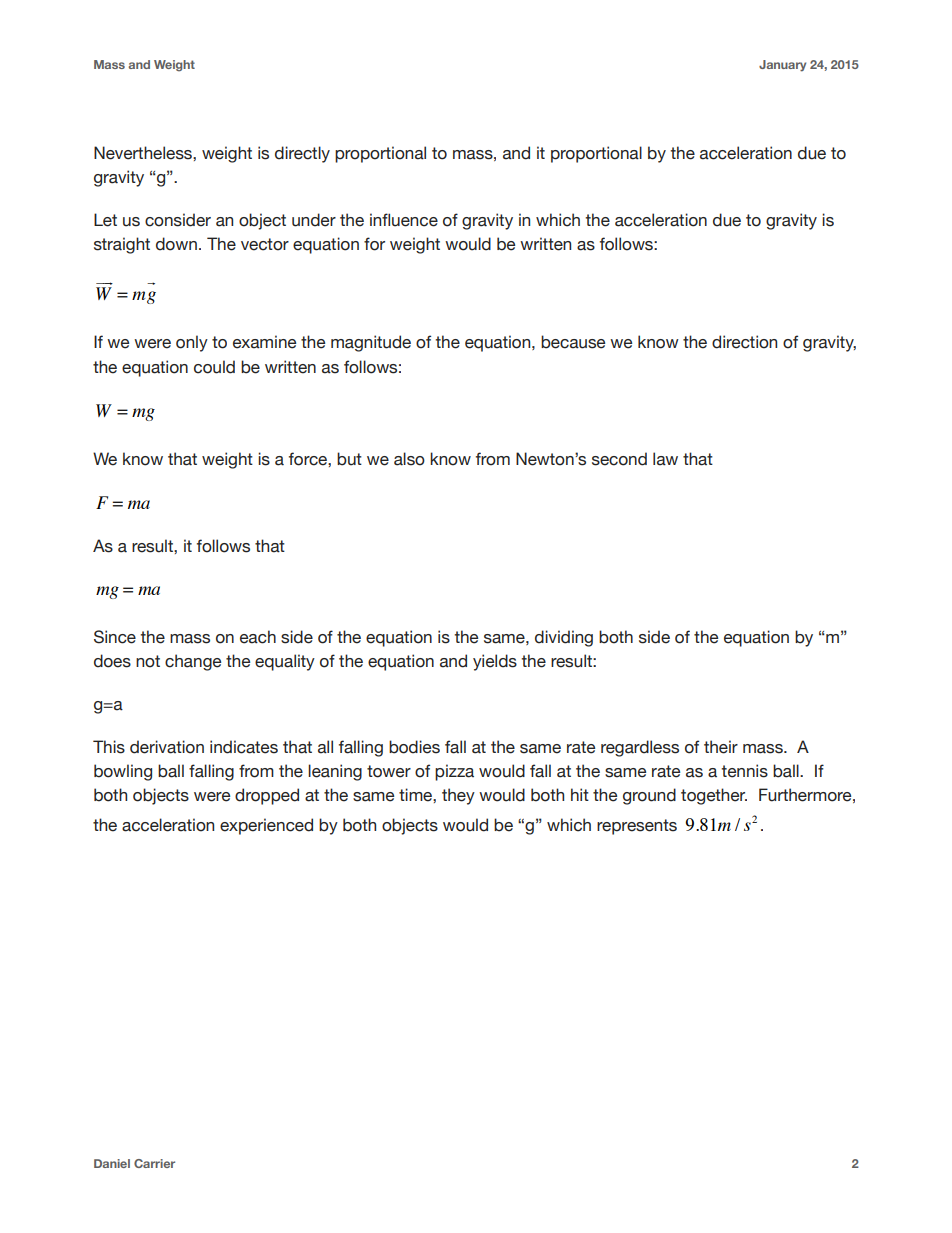 Image resolution: width=952 pixels, height=1233 pixels. I want to click on magnitude, so click(371, 343).
